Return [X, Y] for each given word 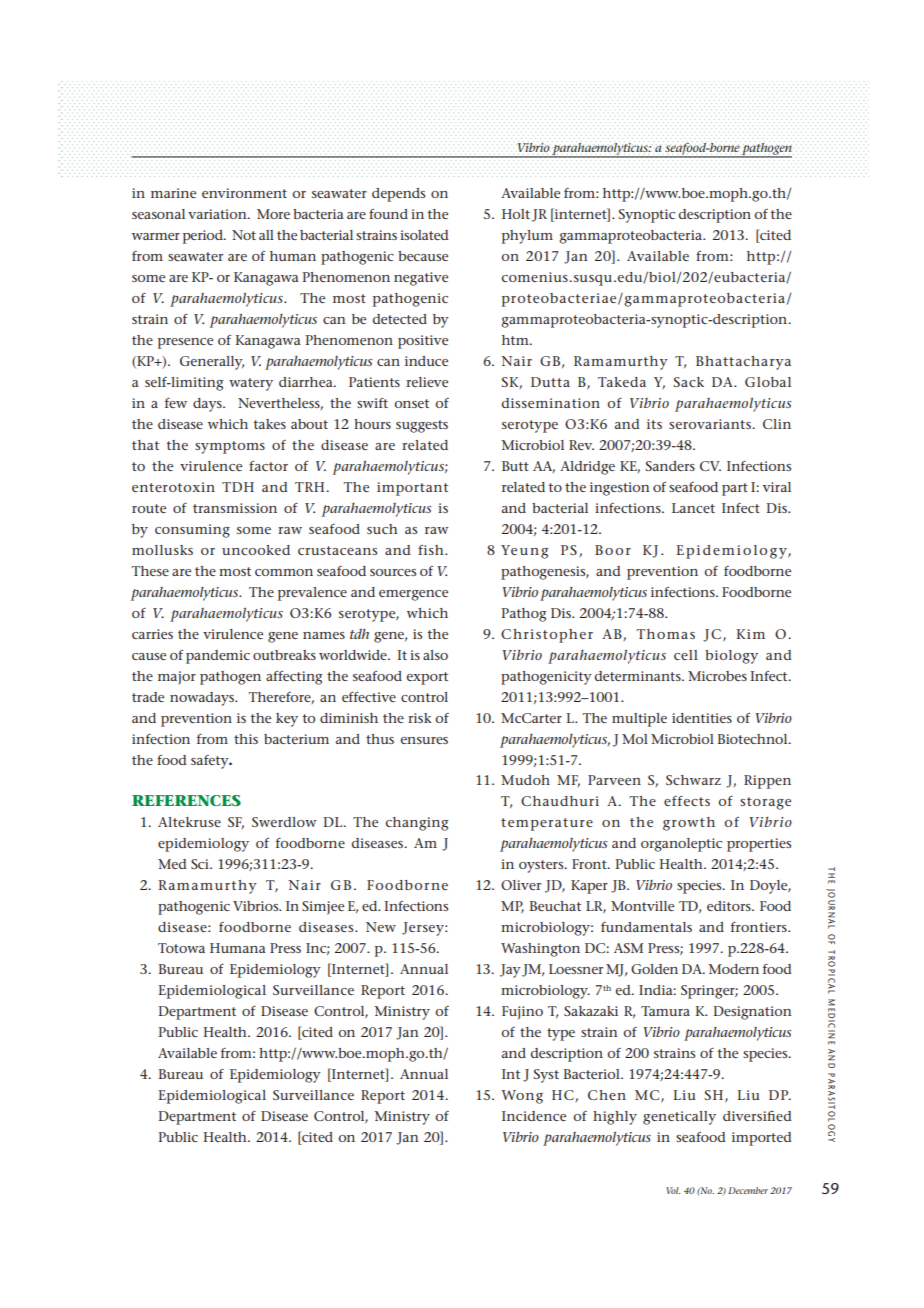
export [427, 678]
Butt [515, 466]
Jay [510, 971]
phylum [527, 237]
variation [218, 214]
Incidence [534, 1116]
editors [730, 906]
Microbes [717, 676]
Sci [201, 864]
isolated [424, 235]
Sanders [670, 466]
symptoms [230, 447]
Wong [522, 1097]
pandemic [218, 657]
